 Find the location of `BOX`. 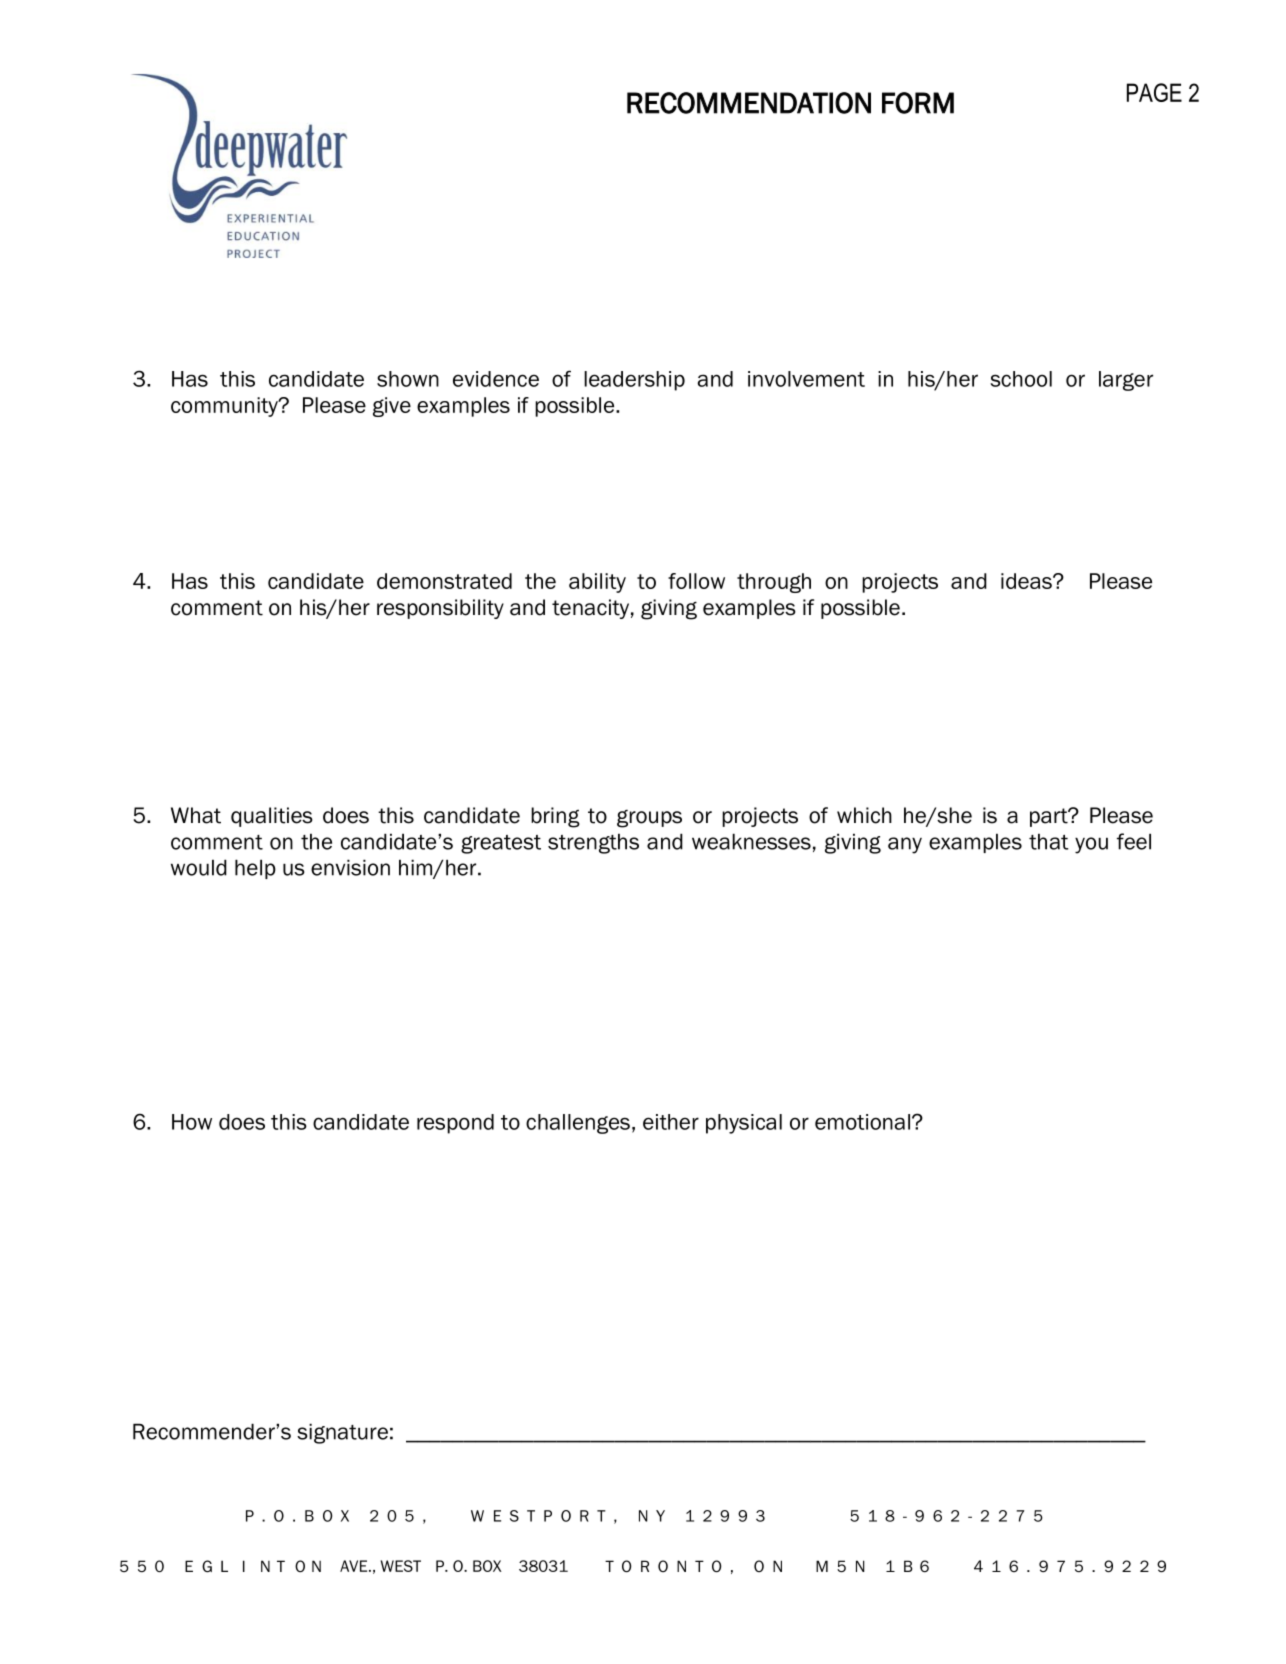

BOX is located at coordinates (487, 1566).
